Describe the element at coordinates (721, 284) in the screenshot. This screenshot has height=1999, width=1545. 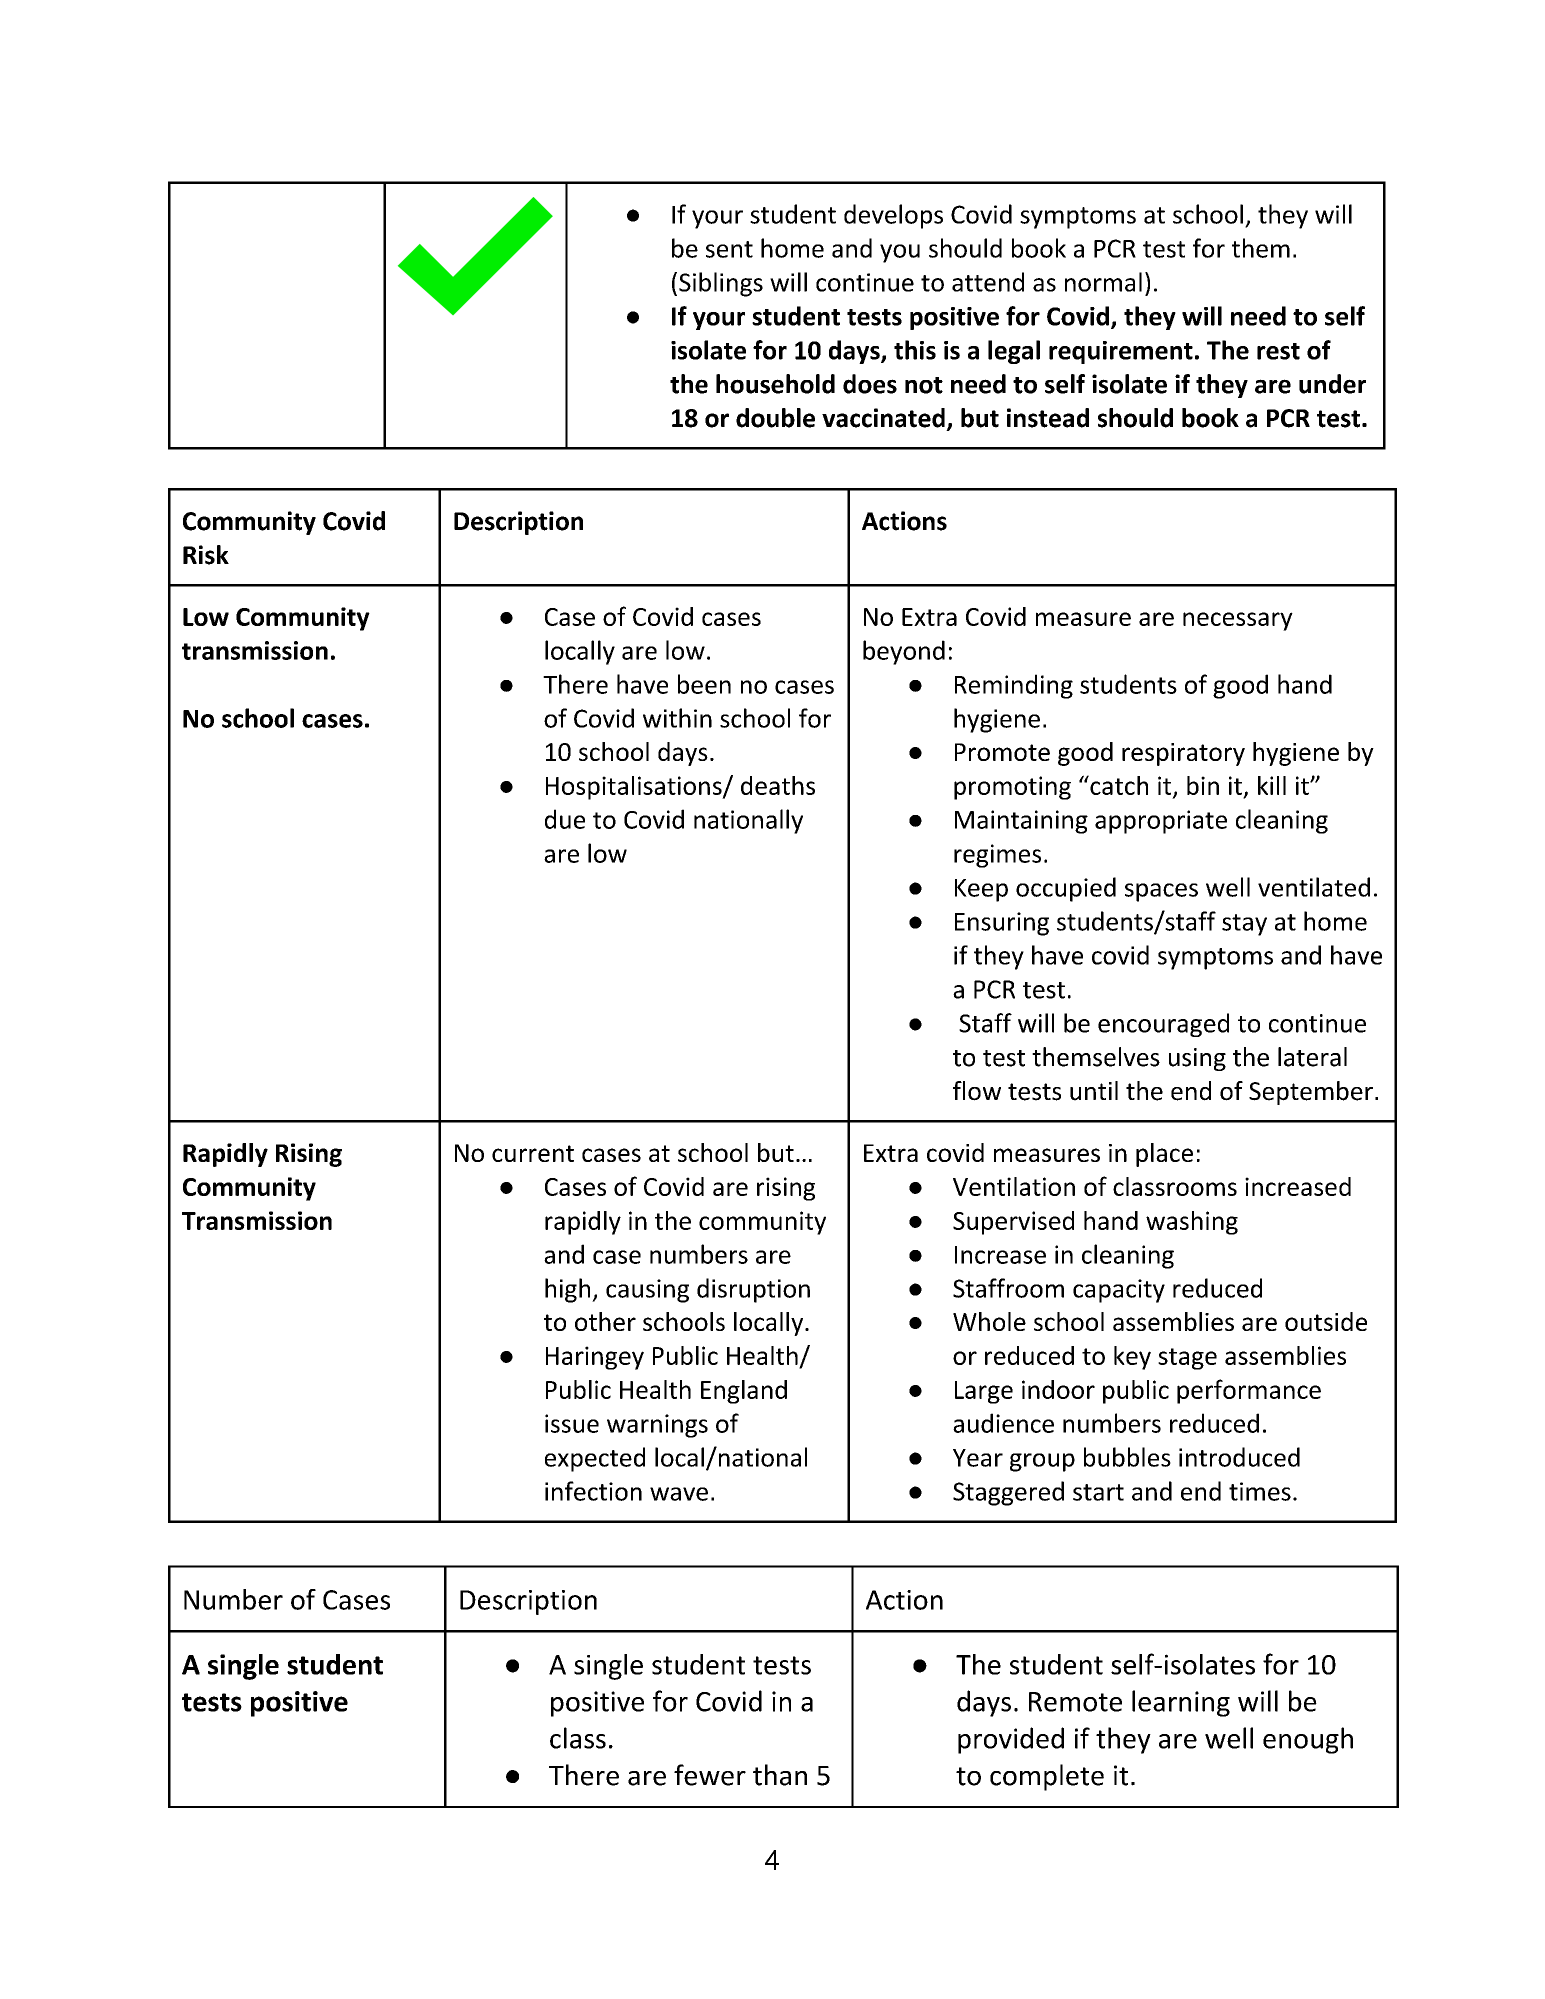
I see `Siblings` at that location.
